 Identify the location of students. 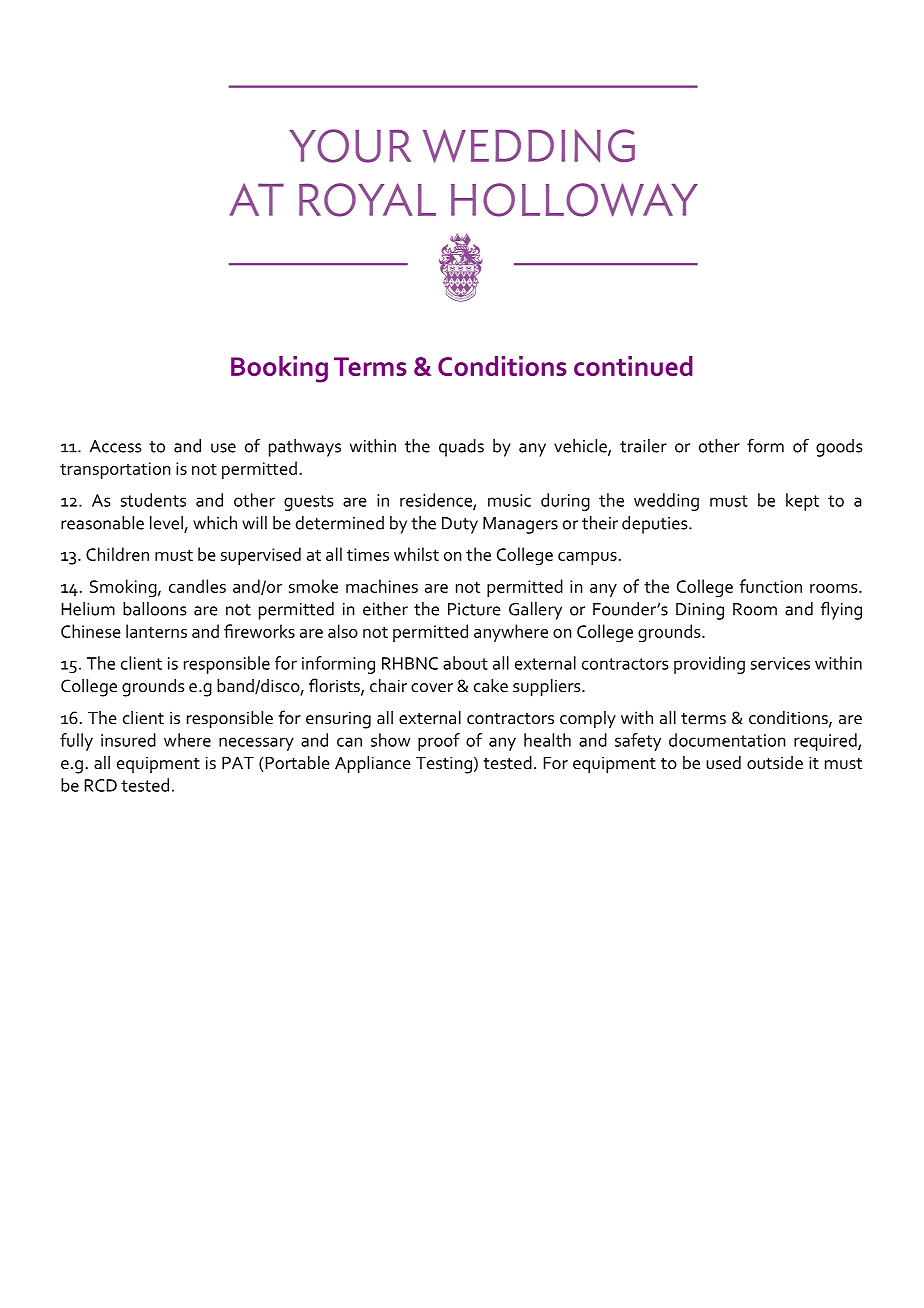
(153, 500).
